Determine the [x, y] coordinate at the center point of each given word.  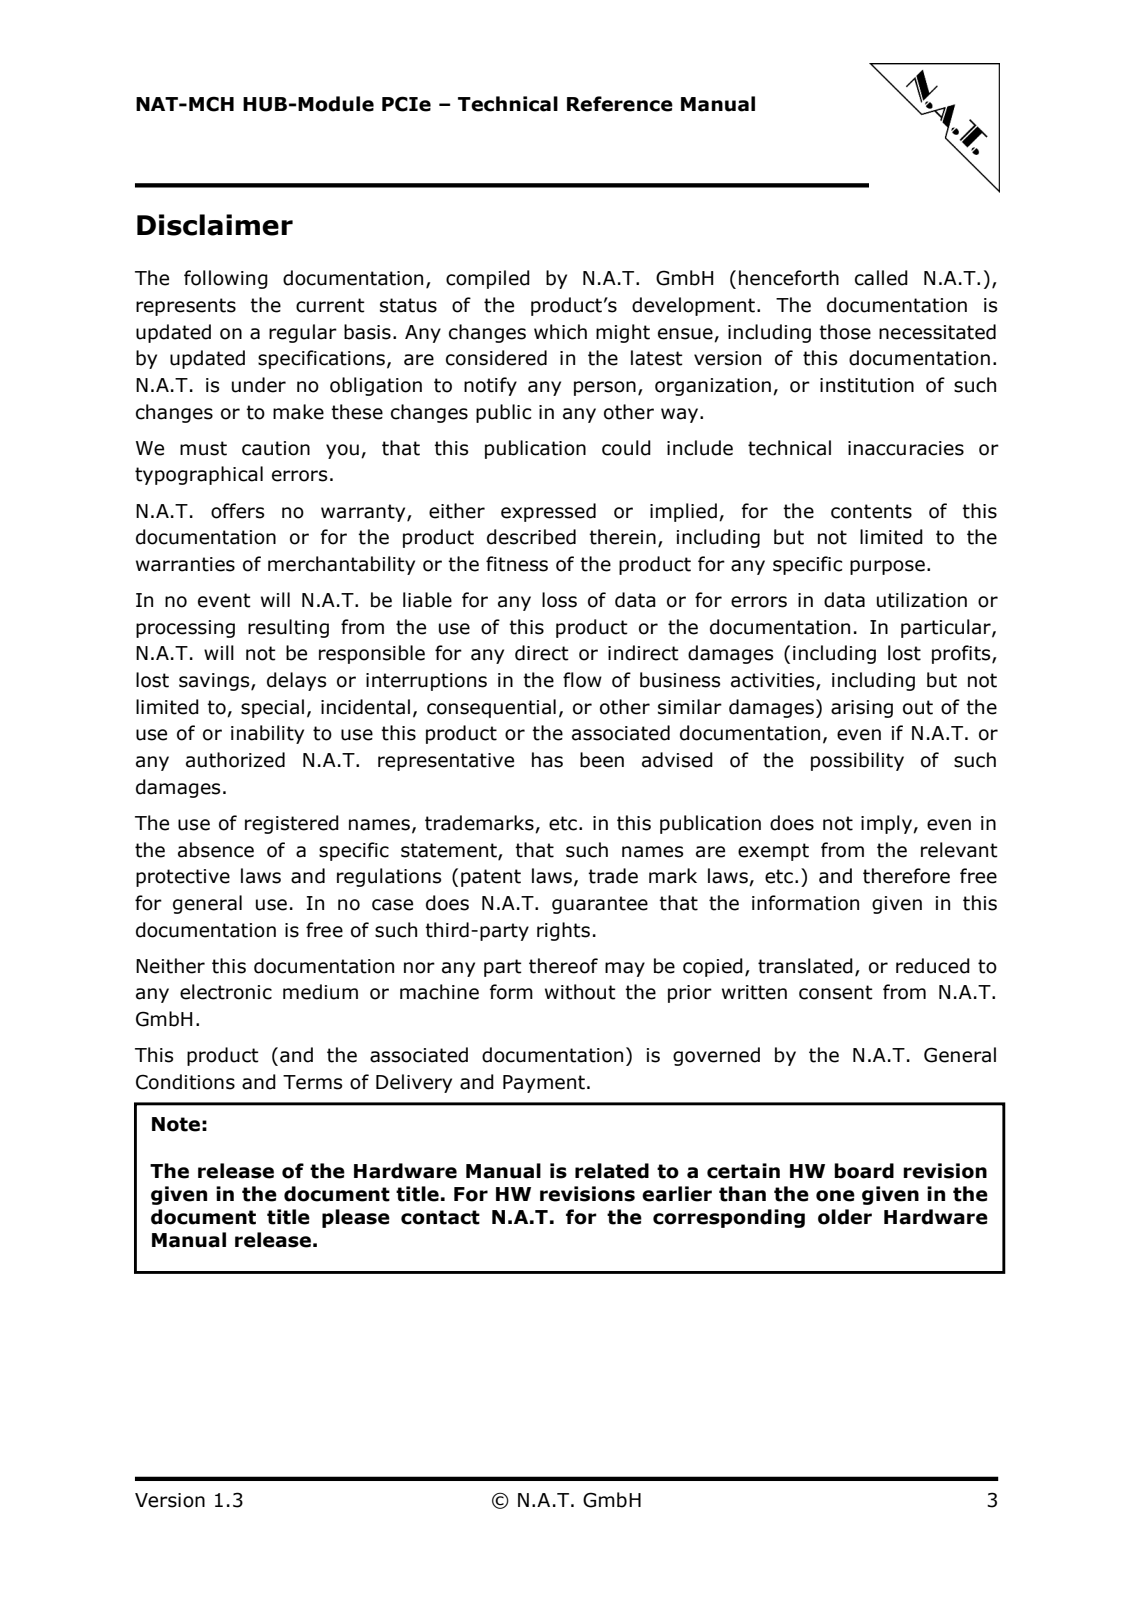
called [881, 278]
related [612, 1171]
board [864, 1171]
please [356, 1218]
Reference [620, 104]
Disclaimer [215, 225]
